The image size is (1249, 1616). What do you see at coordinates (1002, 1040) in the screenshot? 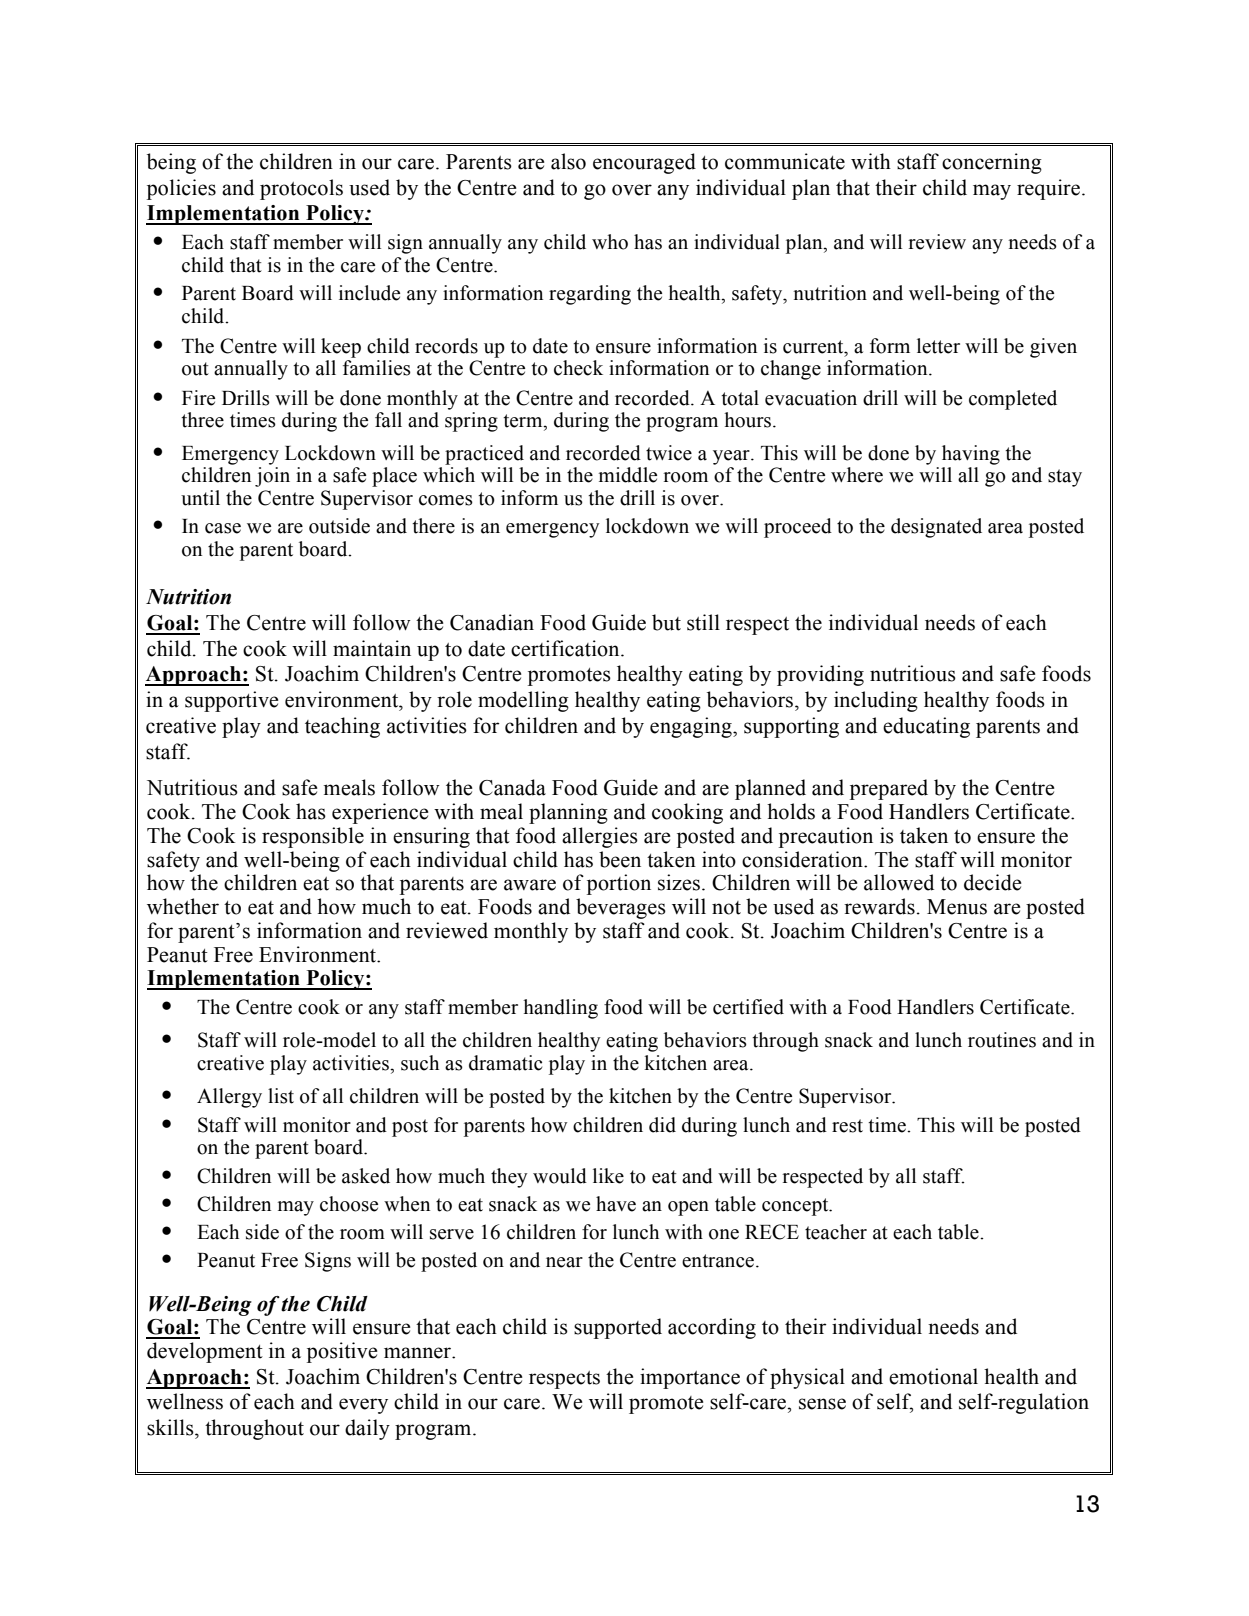
I see `routines` at bounding box center [1002, 1040].
